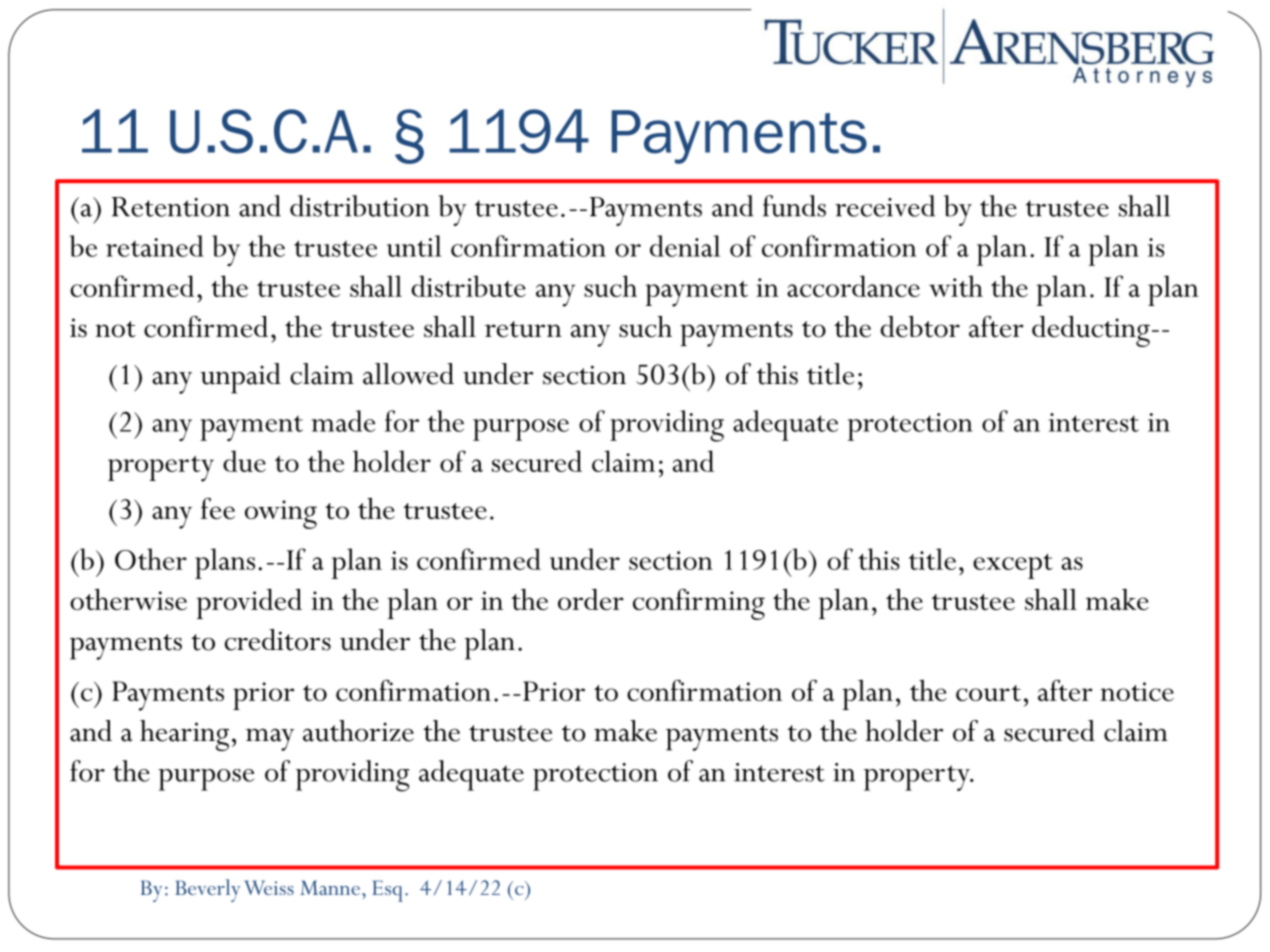  Describe the element at coordinates (685, 246) in the screenshot. I see `denial` at that location.
